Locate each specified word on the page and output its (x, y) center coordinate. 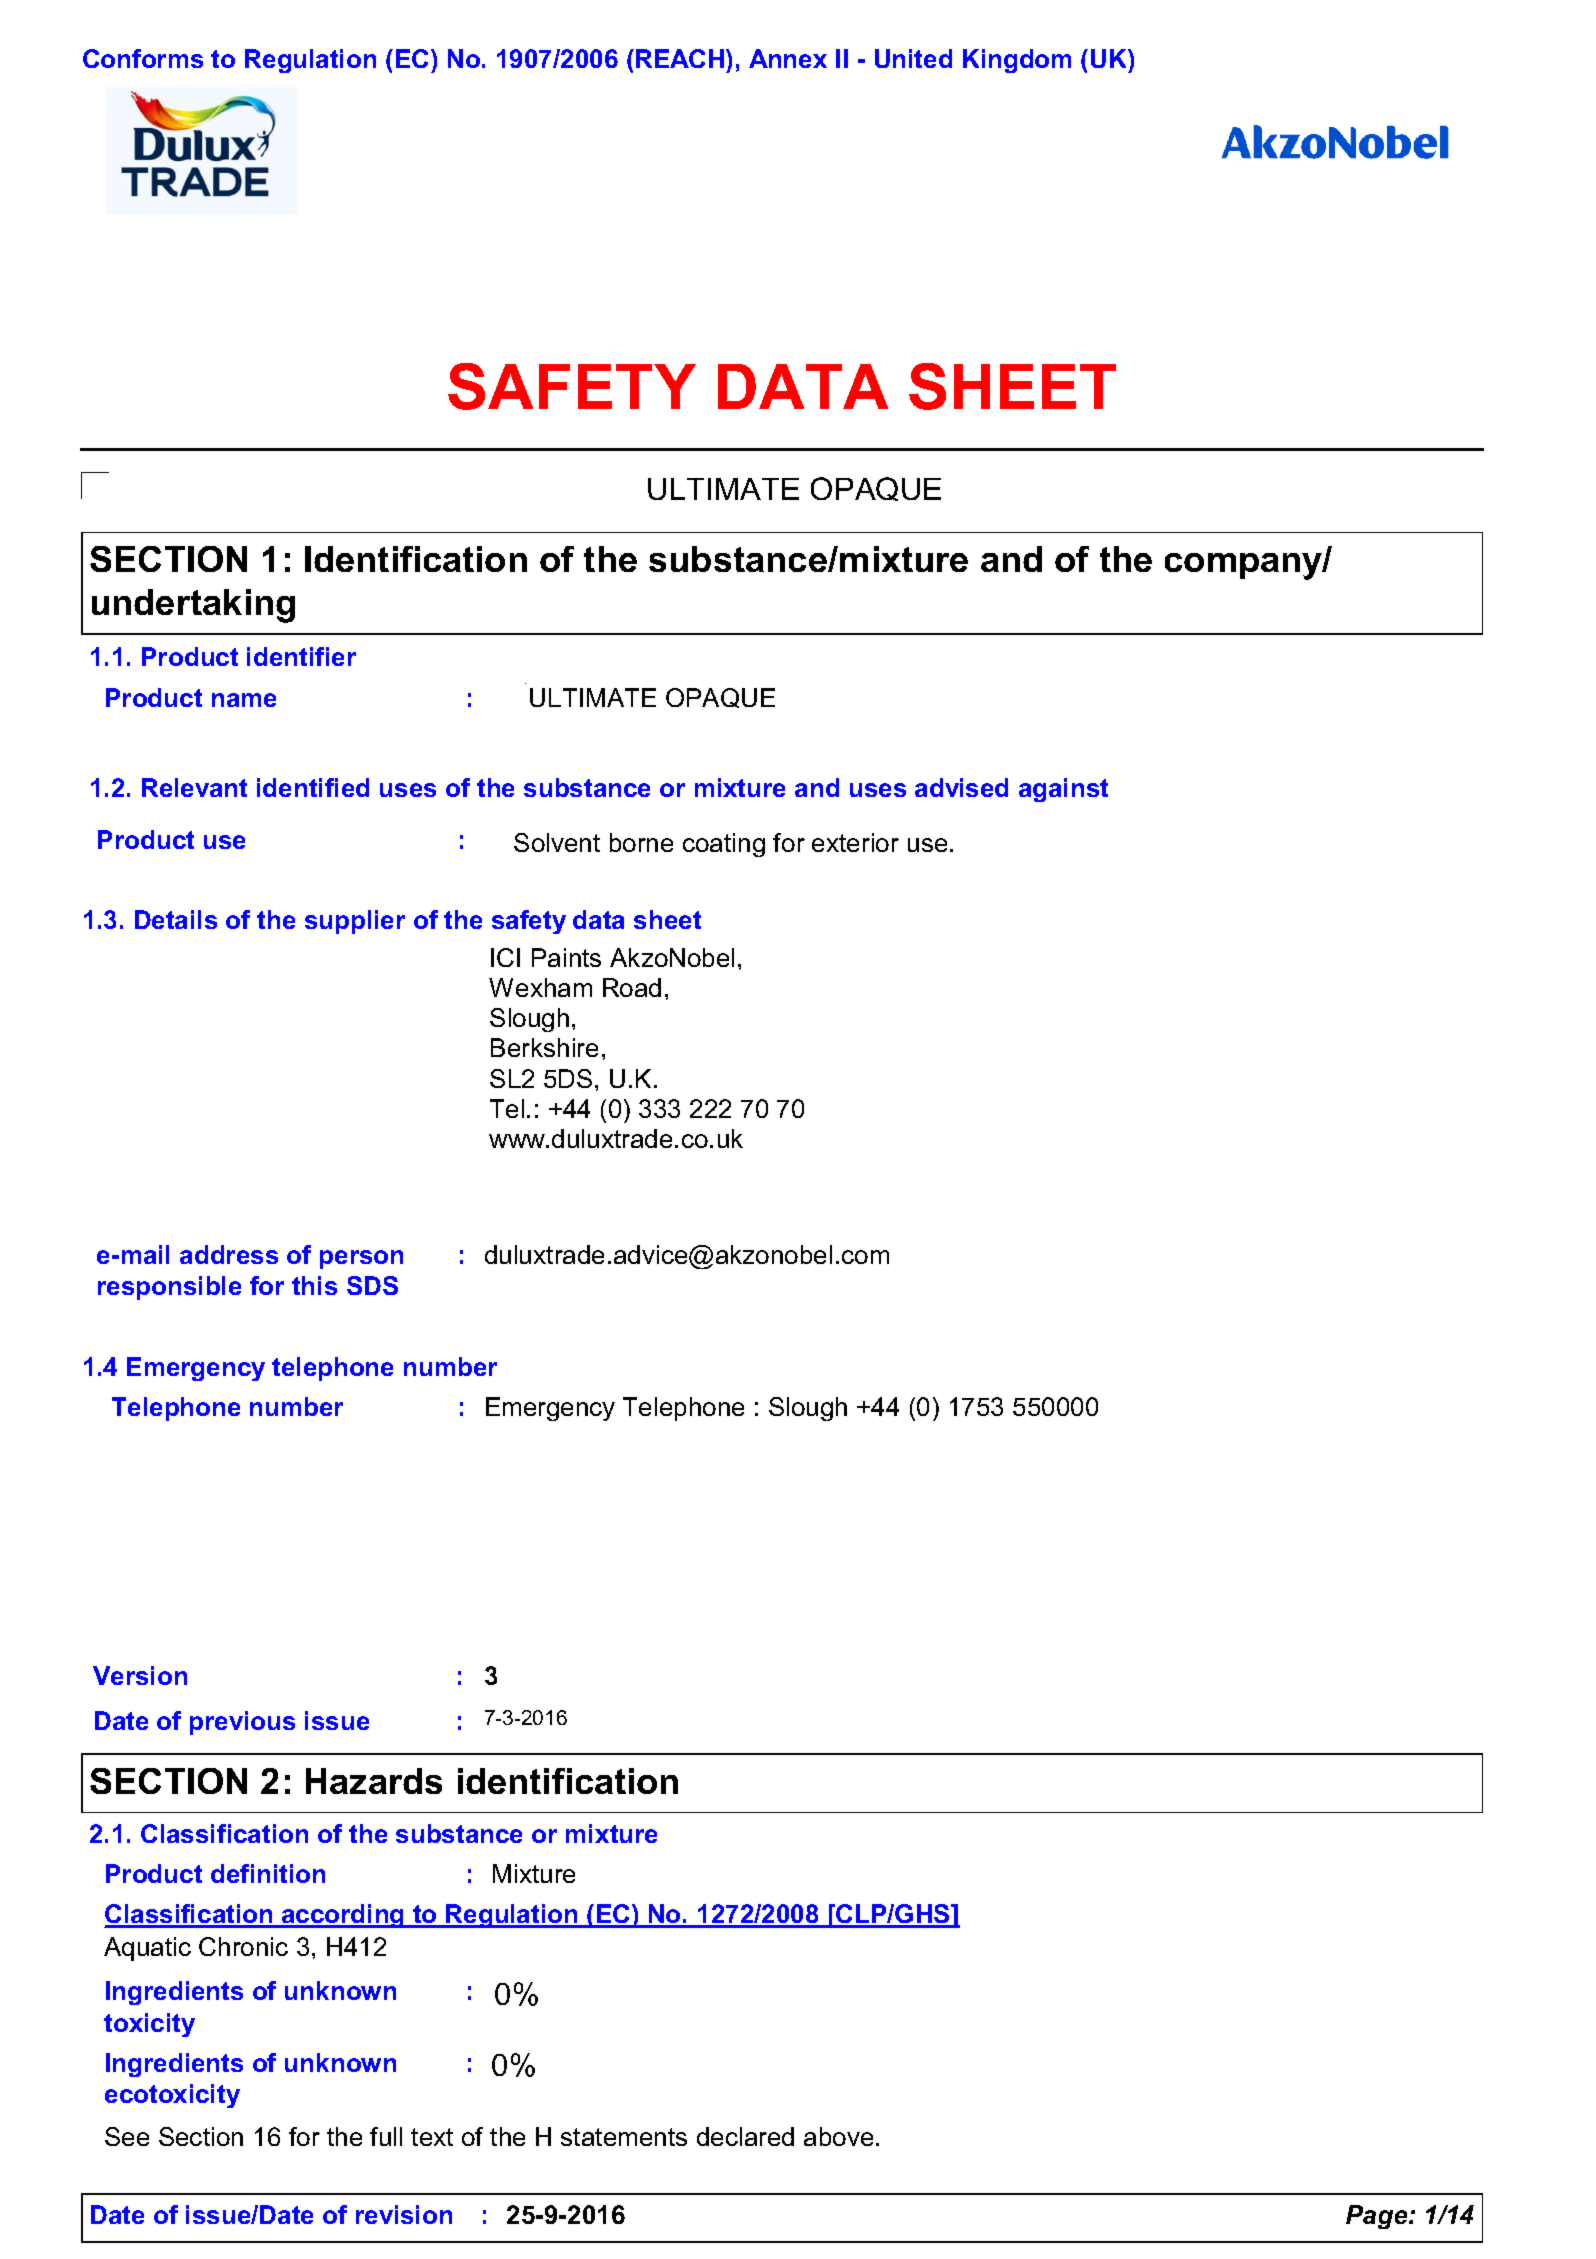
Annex (788, 58)
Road (632, 987)
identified (313, 787)
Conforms (143, 58)
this (314, 1285)
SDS (372, 1285)
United (913, 58)
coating (724, 845)
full (386, 2136)
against (1063, 790)
